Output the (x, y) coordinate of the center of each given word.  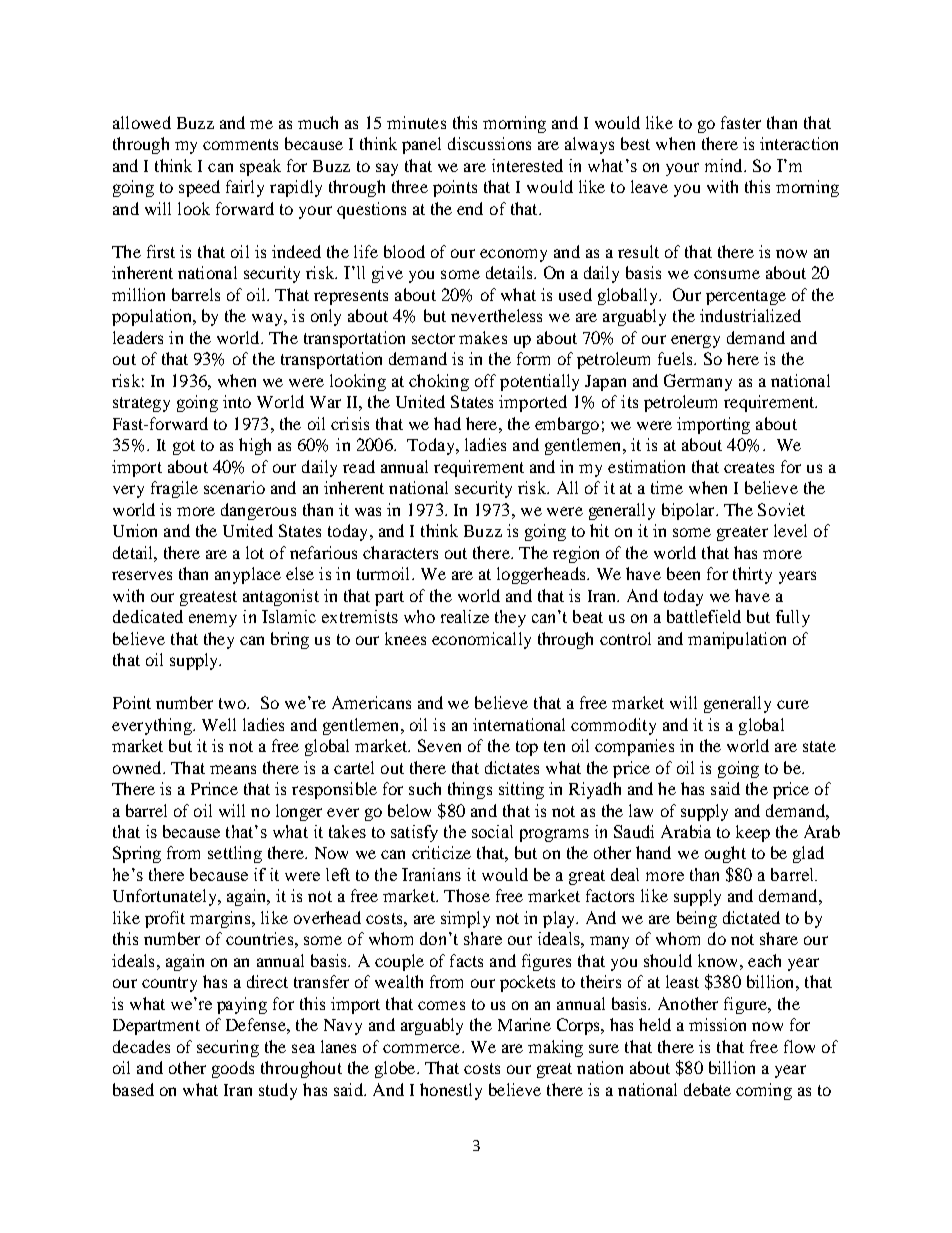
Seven (439, 745)
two (233, 703)
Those (467, 895)
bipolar (689, 511)
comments (240, 144)
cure (793, 704)
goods (233, 1069)
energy (695, 341)
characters (400, 552)
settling (235, 854)
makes (483, 337)
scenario (234, 487)
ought (725, 854)
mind (725, 165)
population (153, 317)
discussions (489, 143)
